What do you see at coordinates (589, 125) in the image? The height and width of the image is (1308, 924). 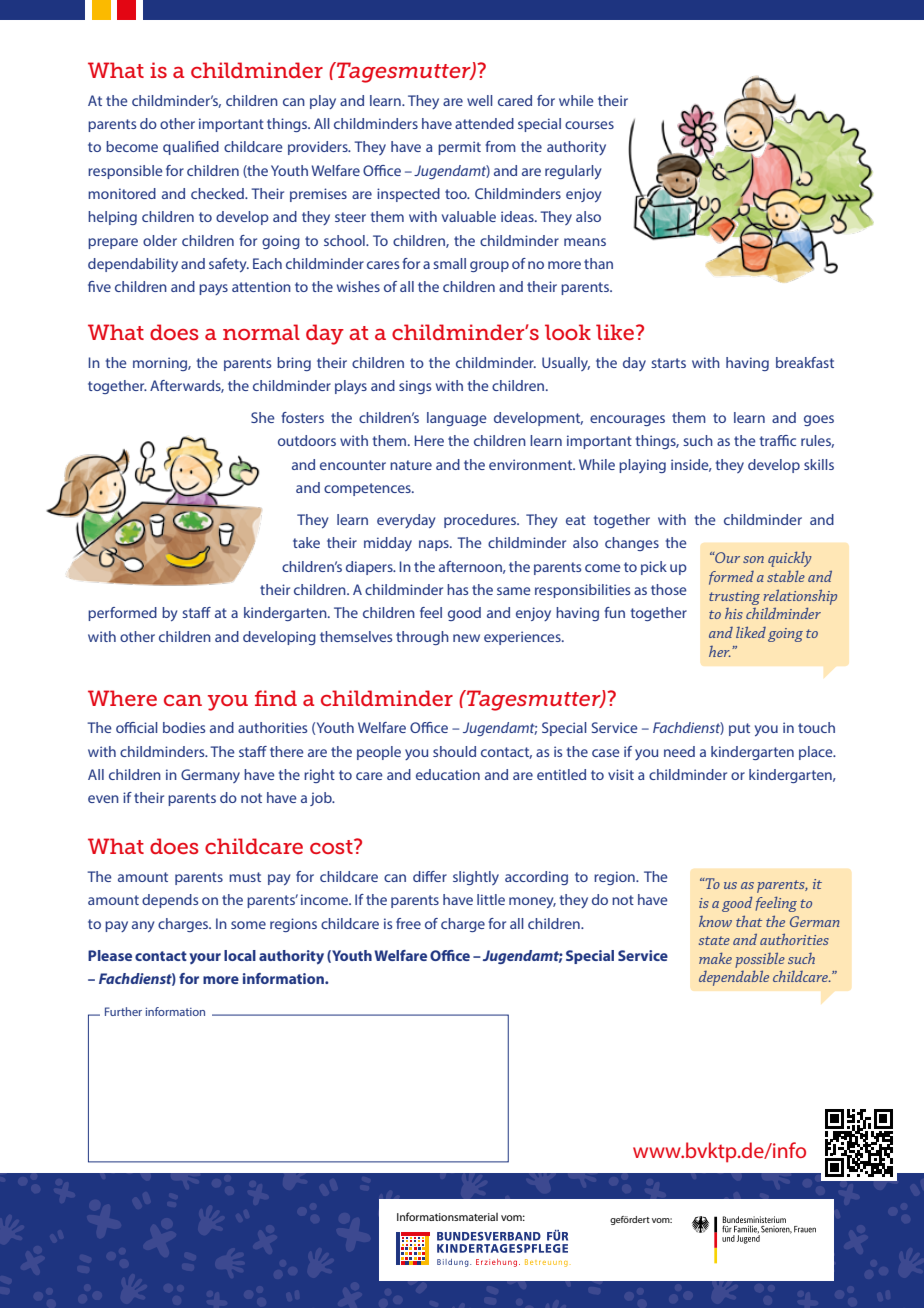 I see `courses` at bounding box center [589, 125].
